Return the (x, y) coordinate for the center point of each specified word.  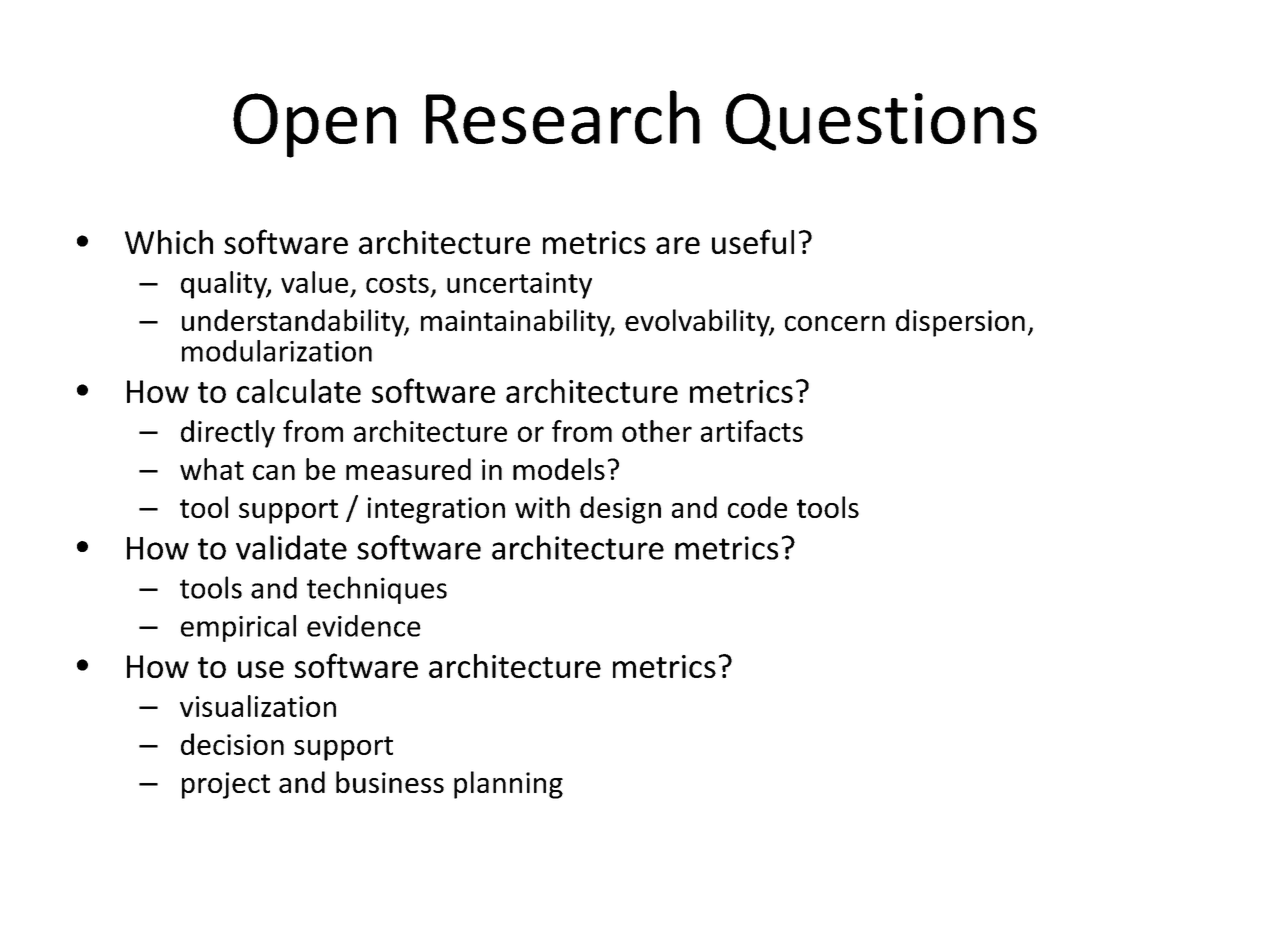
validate (291, 547)
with (542, 507)
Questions (881, 122)
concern (835, 323)
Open (314, 125)
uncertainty (519, 285)
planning (508, 785)
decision (232, 744)
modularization (277, 351)
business (390, 782)
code (757, 507)
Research (563, 117)
